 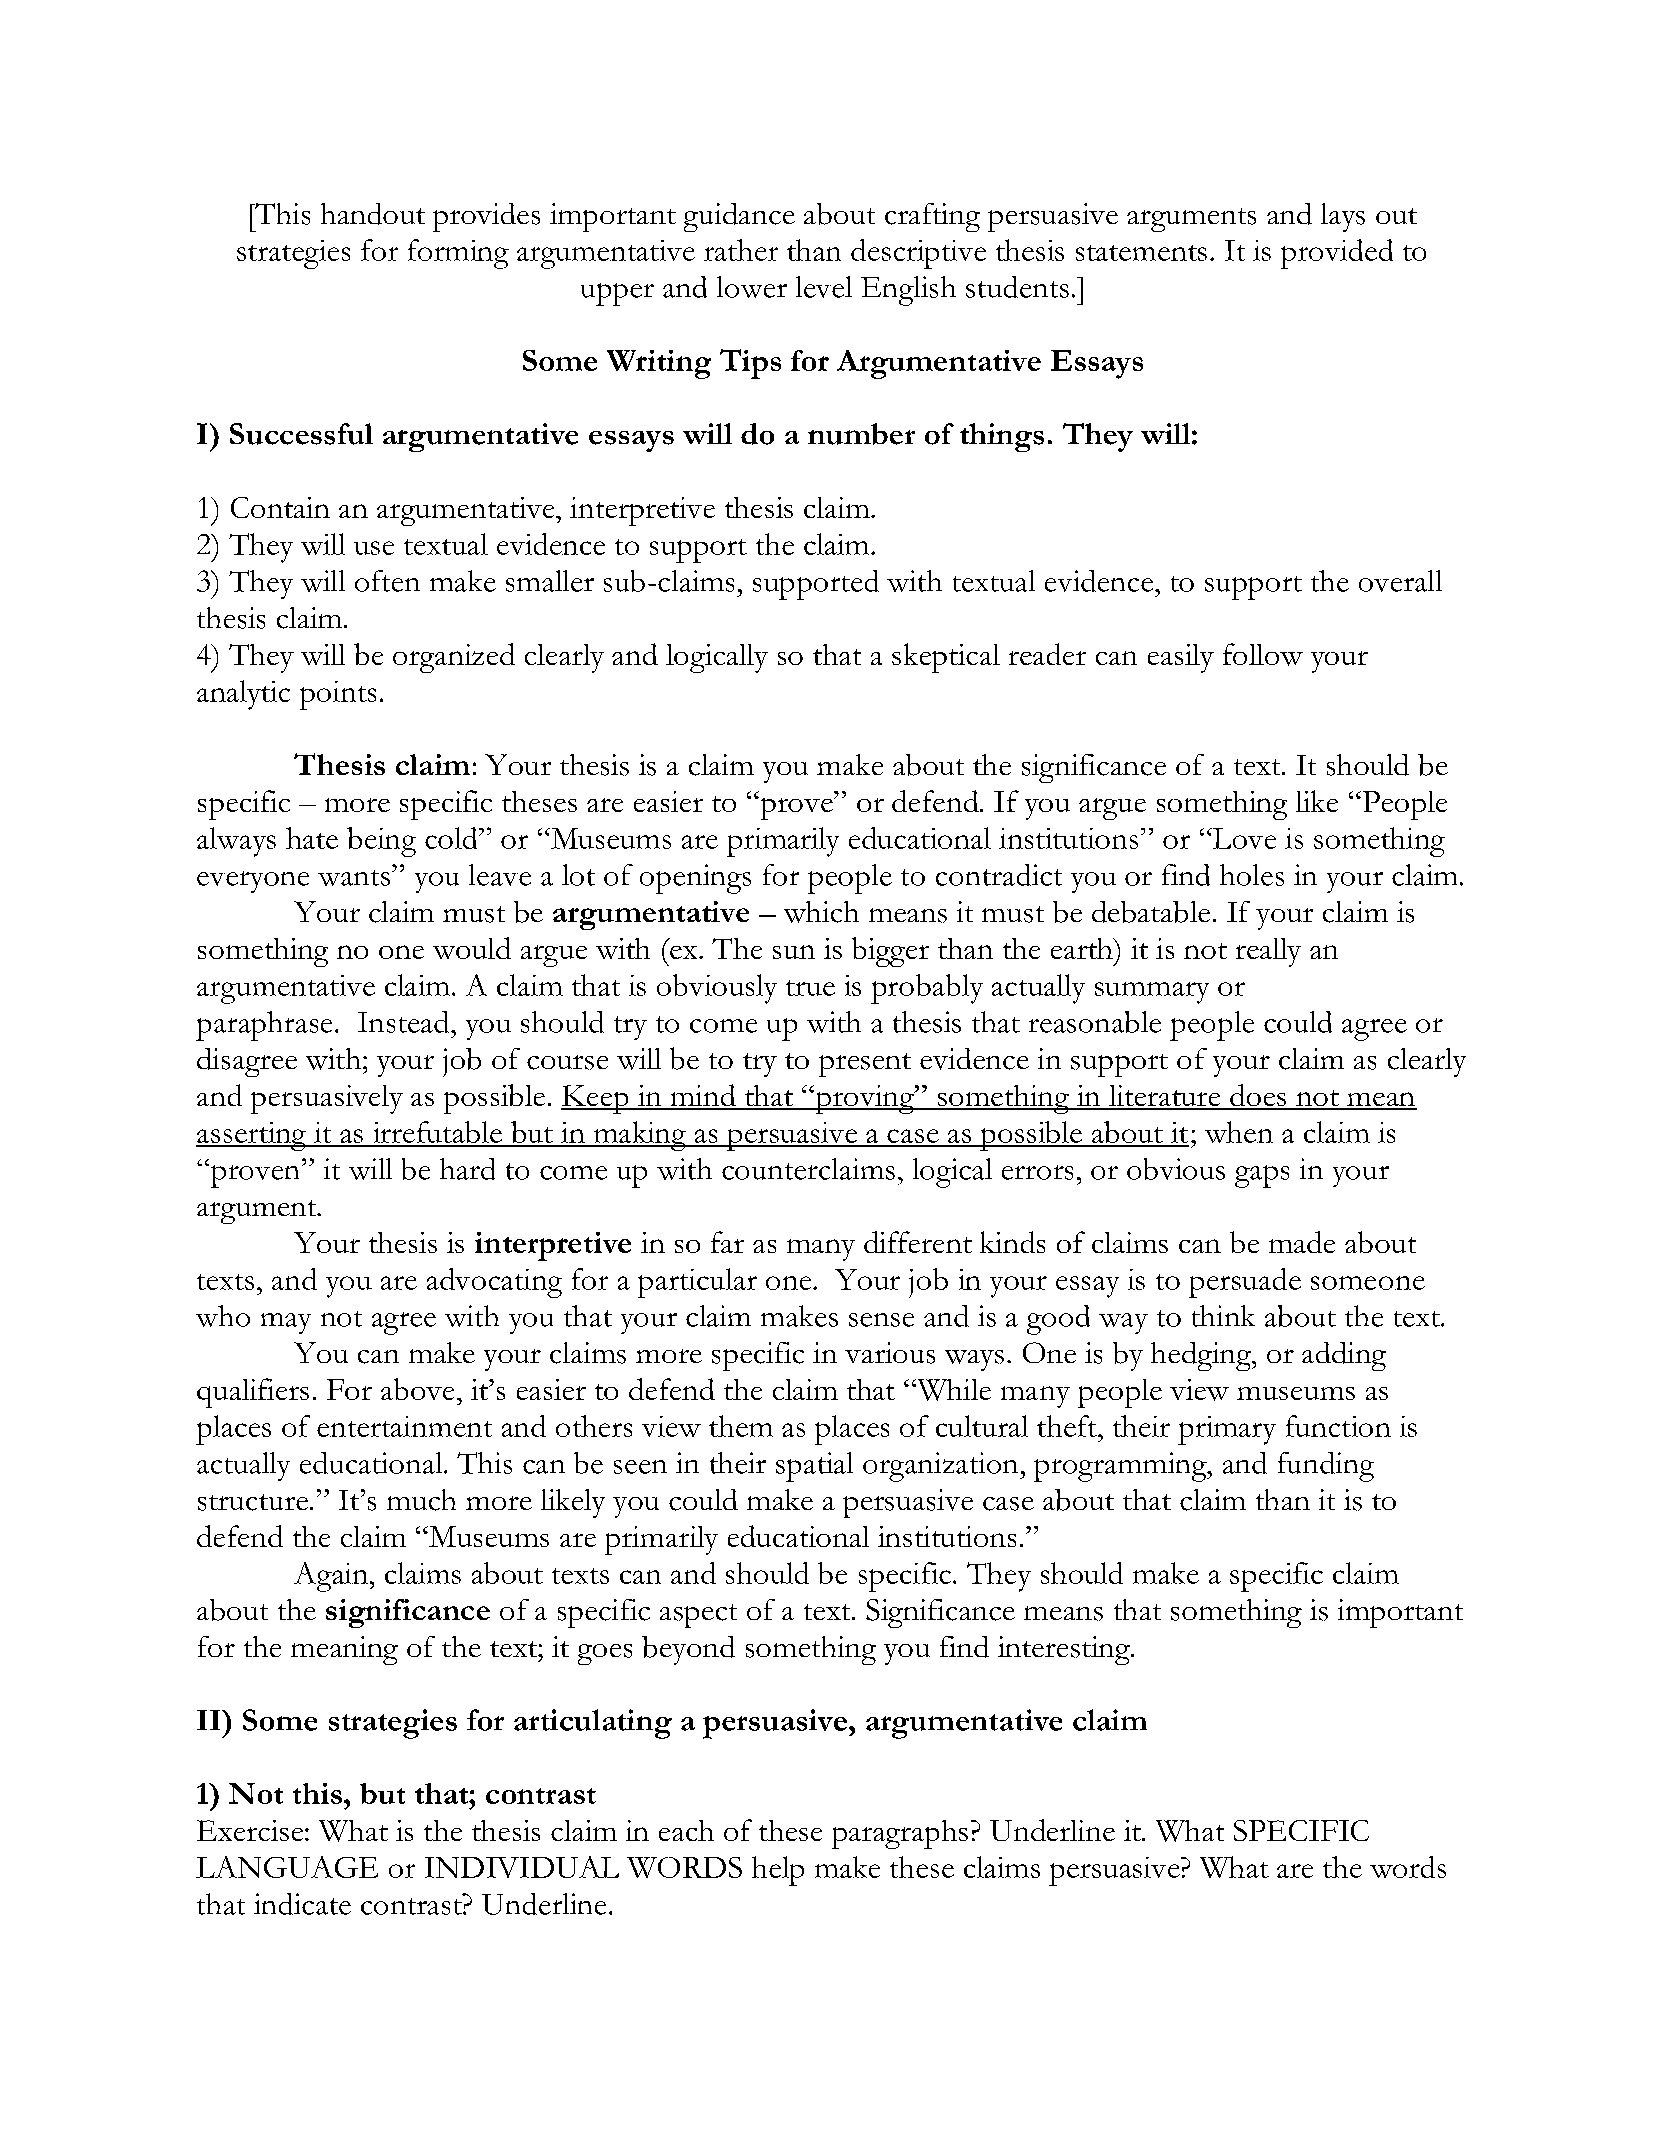 What do you see at coordinates (404, 1426) in the image?
I see `entertainment` at bounding box center [404, 1426].
